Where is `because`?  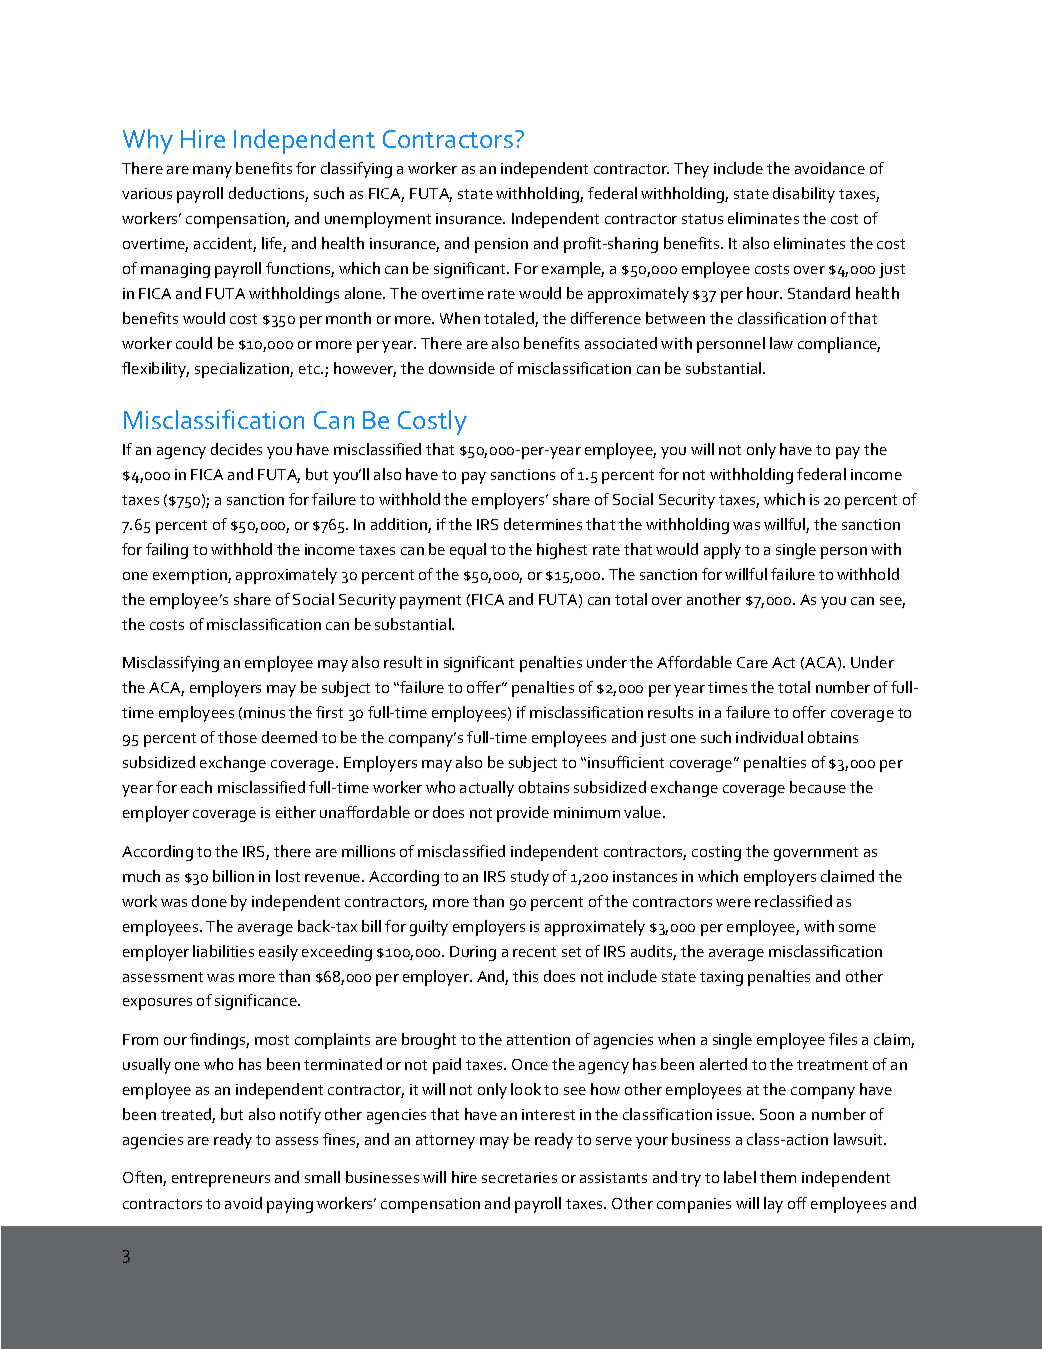 because is located at coordinates (818, 787).
